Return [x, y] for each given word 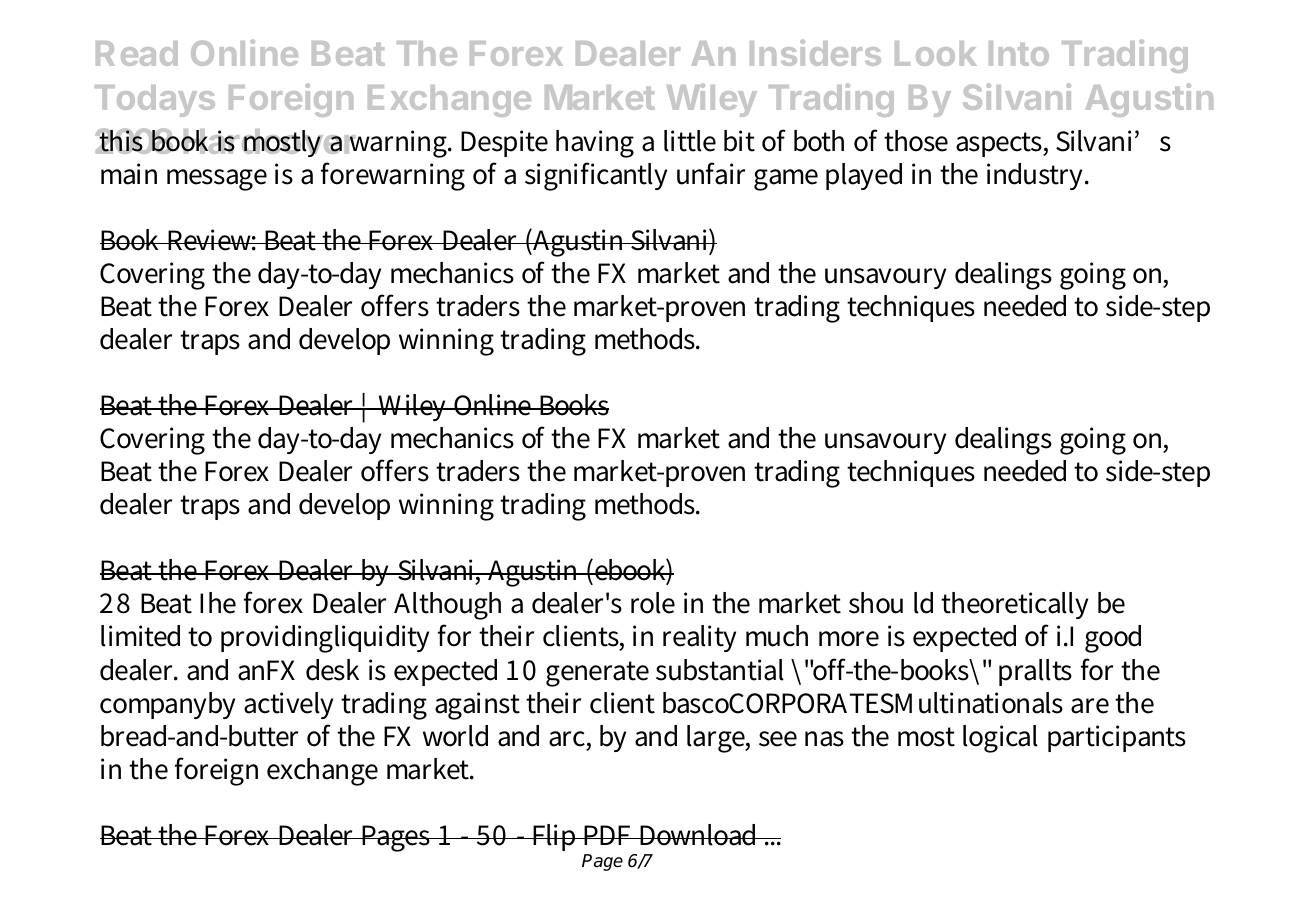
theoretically [1014, 605]
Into [1019, 53]
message [217, 180]
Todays [155, 101]
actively [288, 705]
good [1113, 639]
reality [699, 638]
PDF [608, 835]
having [595, 144]
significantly [596, 176]
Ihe [218, 603]
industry [1037, 176]
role [653, 603]
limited [140, 636]
